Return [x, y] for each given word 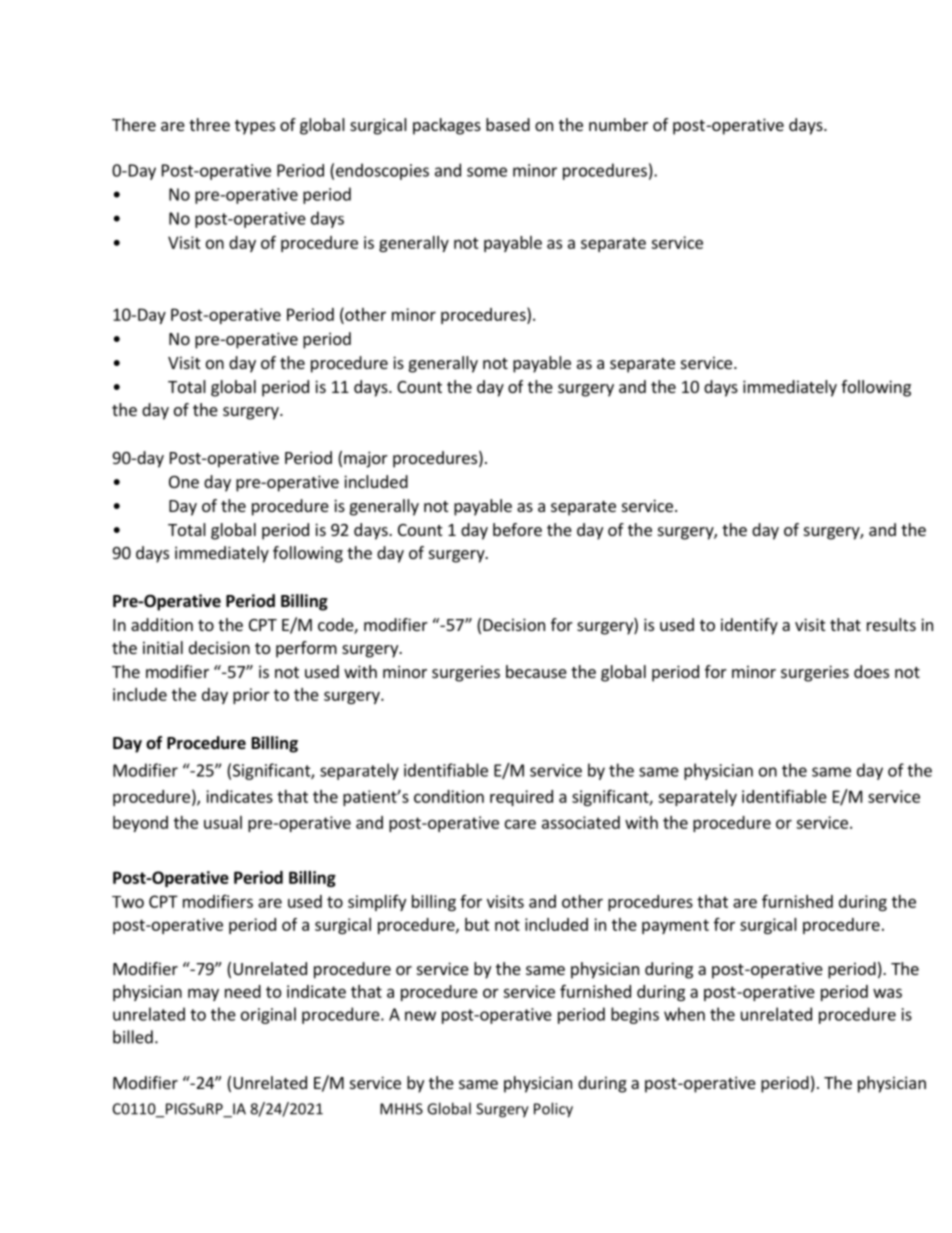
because [536, 671]
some [487, 172]
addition [162, 624]
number [618, 124]
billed [133, 1037]
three [209, 124]
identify [749, 626]
